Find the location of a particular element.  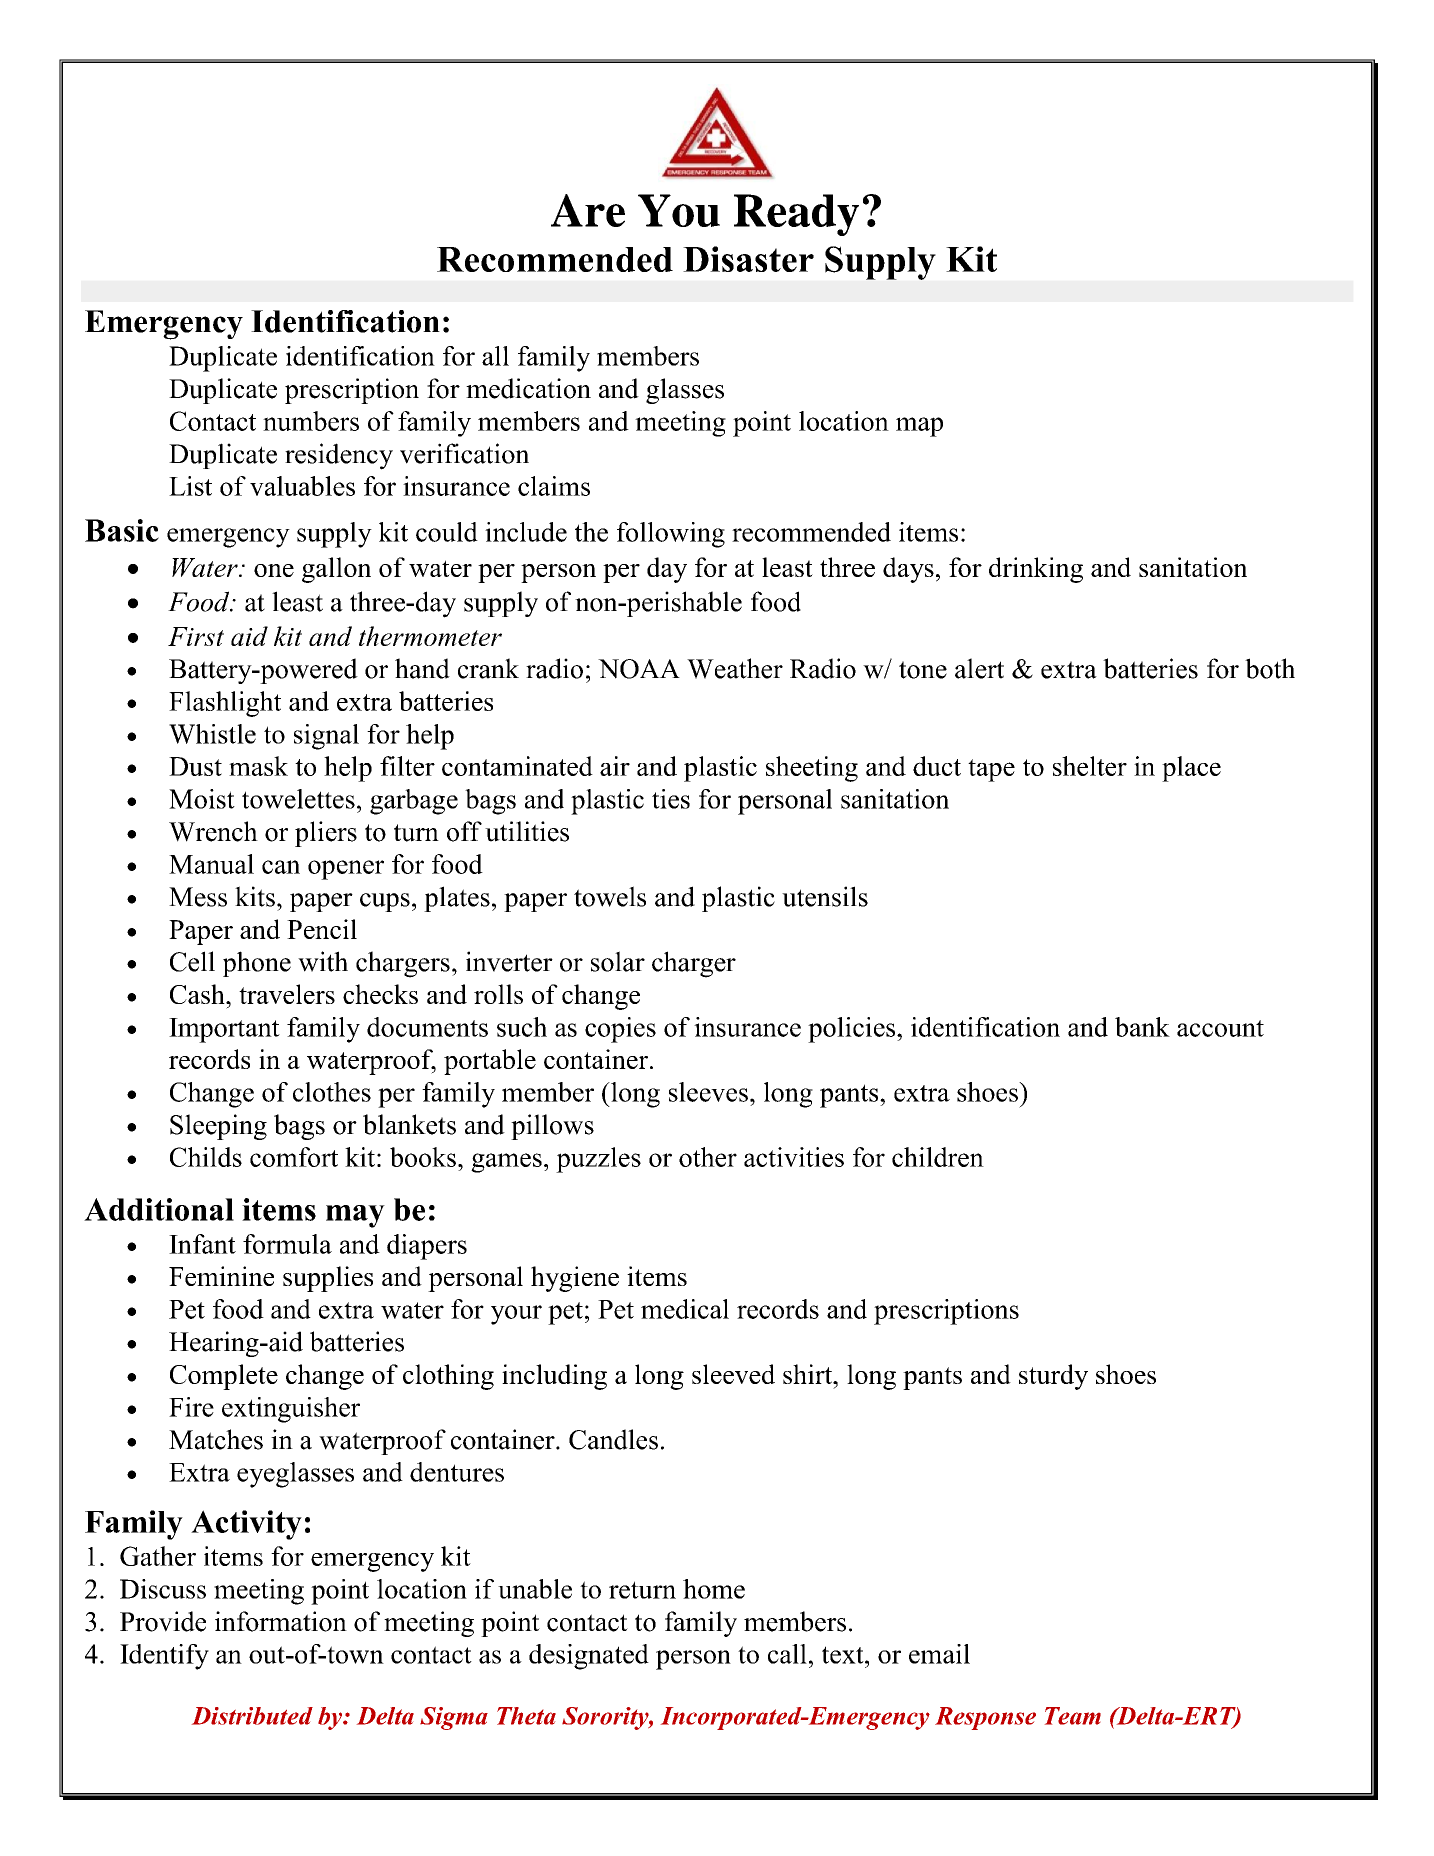

Weather is located at coordinates (735, 668).
